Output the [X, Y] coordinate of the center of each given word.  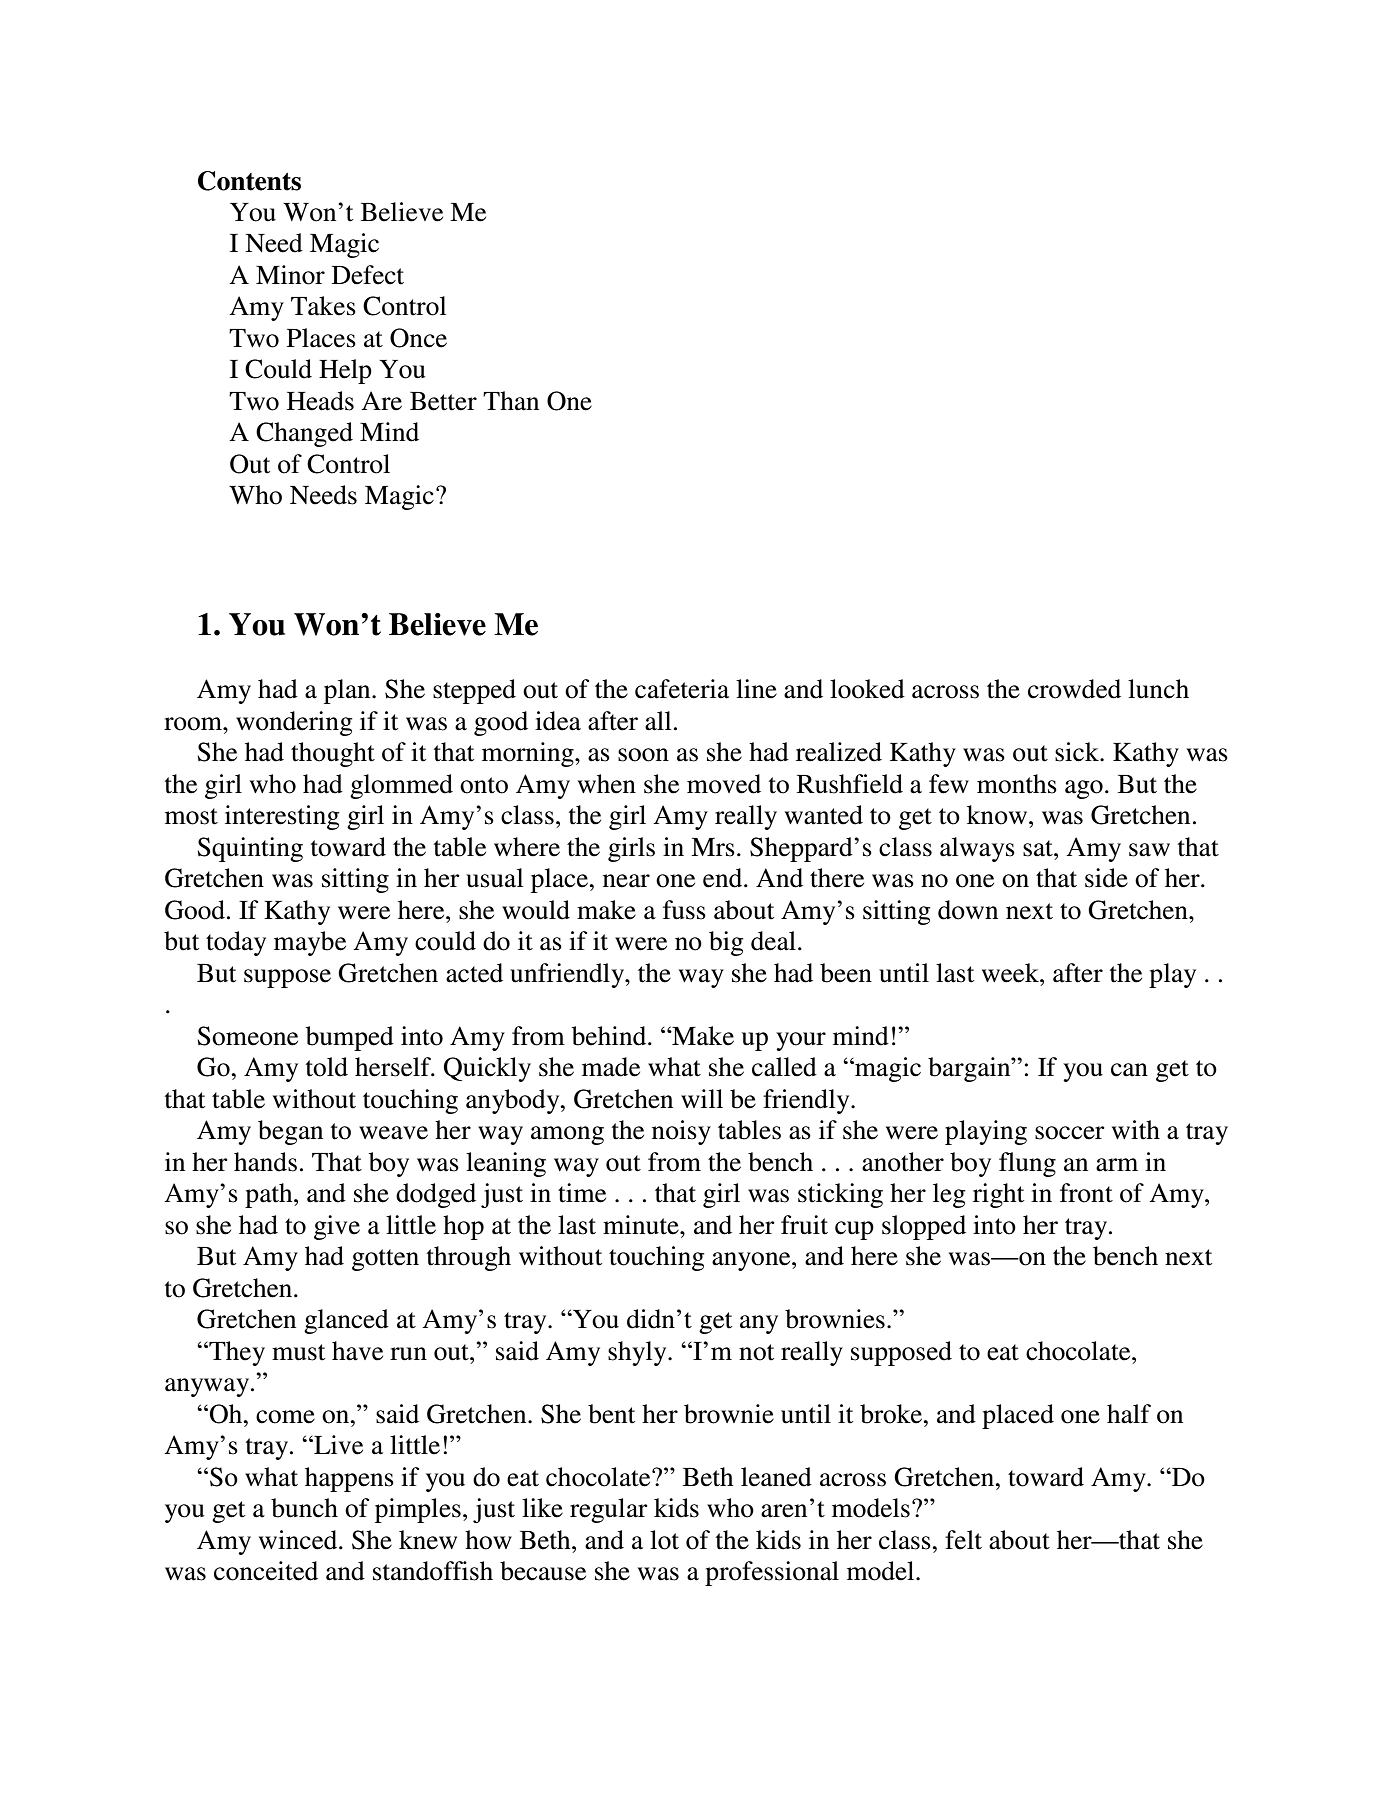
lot [664, 1540]
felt [963, 1540]
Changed [304, 434]
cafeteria [682, 689]
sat [1039, 848]
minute [642, 1225]
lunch [1158, 689]
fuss [684, 910]
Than [511, 401]
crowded [1074, 689]
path [270, 1195]
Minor [290, 275]
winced [299, 1540]
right [998, 1195]
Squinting [250, 849]
